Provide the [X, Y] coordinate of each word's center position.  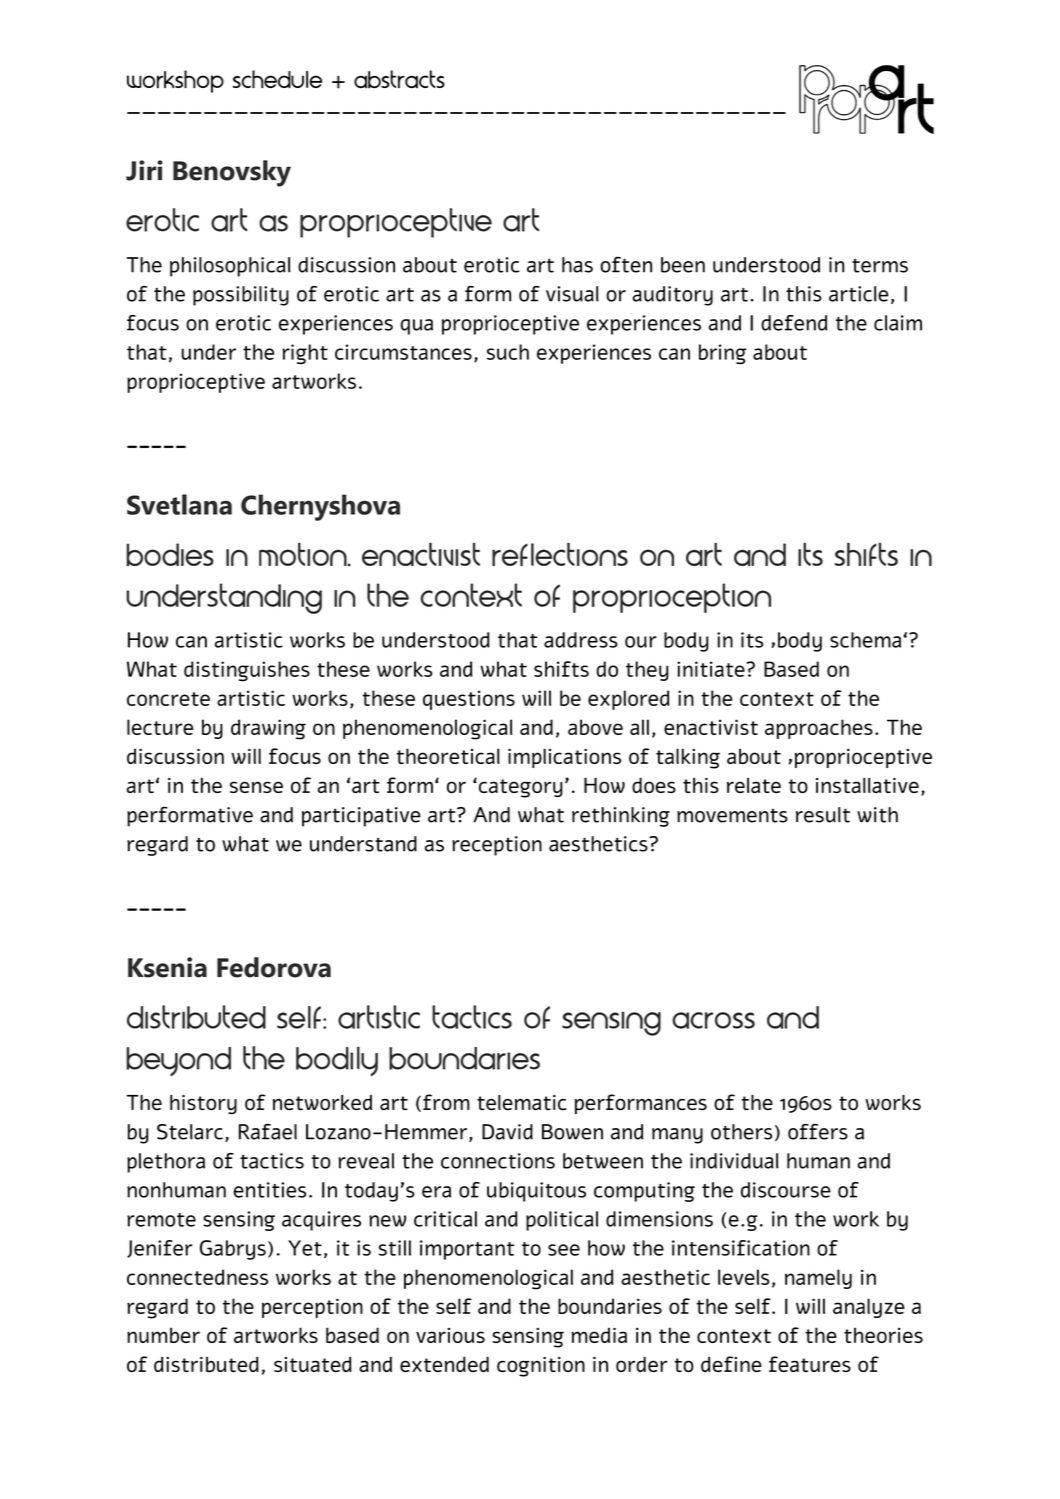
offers [818, 1132]
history [203, 1104]
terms [880, 266]
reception [497, 846]
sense [256, 787]
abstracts [399, 79]
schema [867, 640]
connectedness [197, 1277]
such [508, 352]
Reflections [560, 554]
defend [794, 323]
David [507, 1132]
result [823, 815]
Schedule [277, 79]
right [305, 354]
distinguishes [247, 671]
